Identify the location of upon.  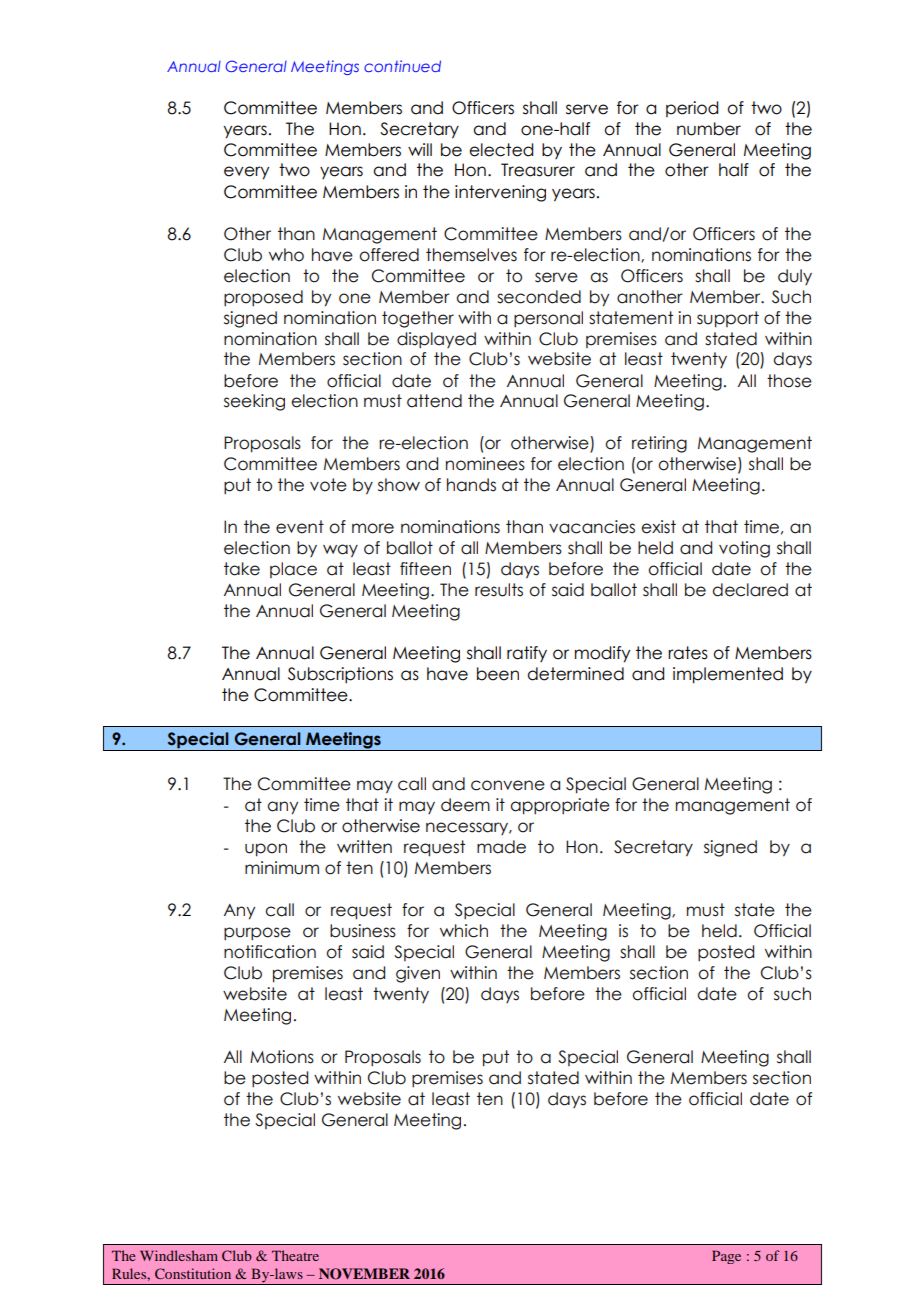
(266, 850).
